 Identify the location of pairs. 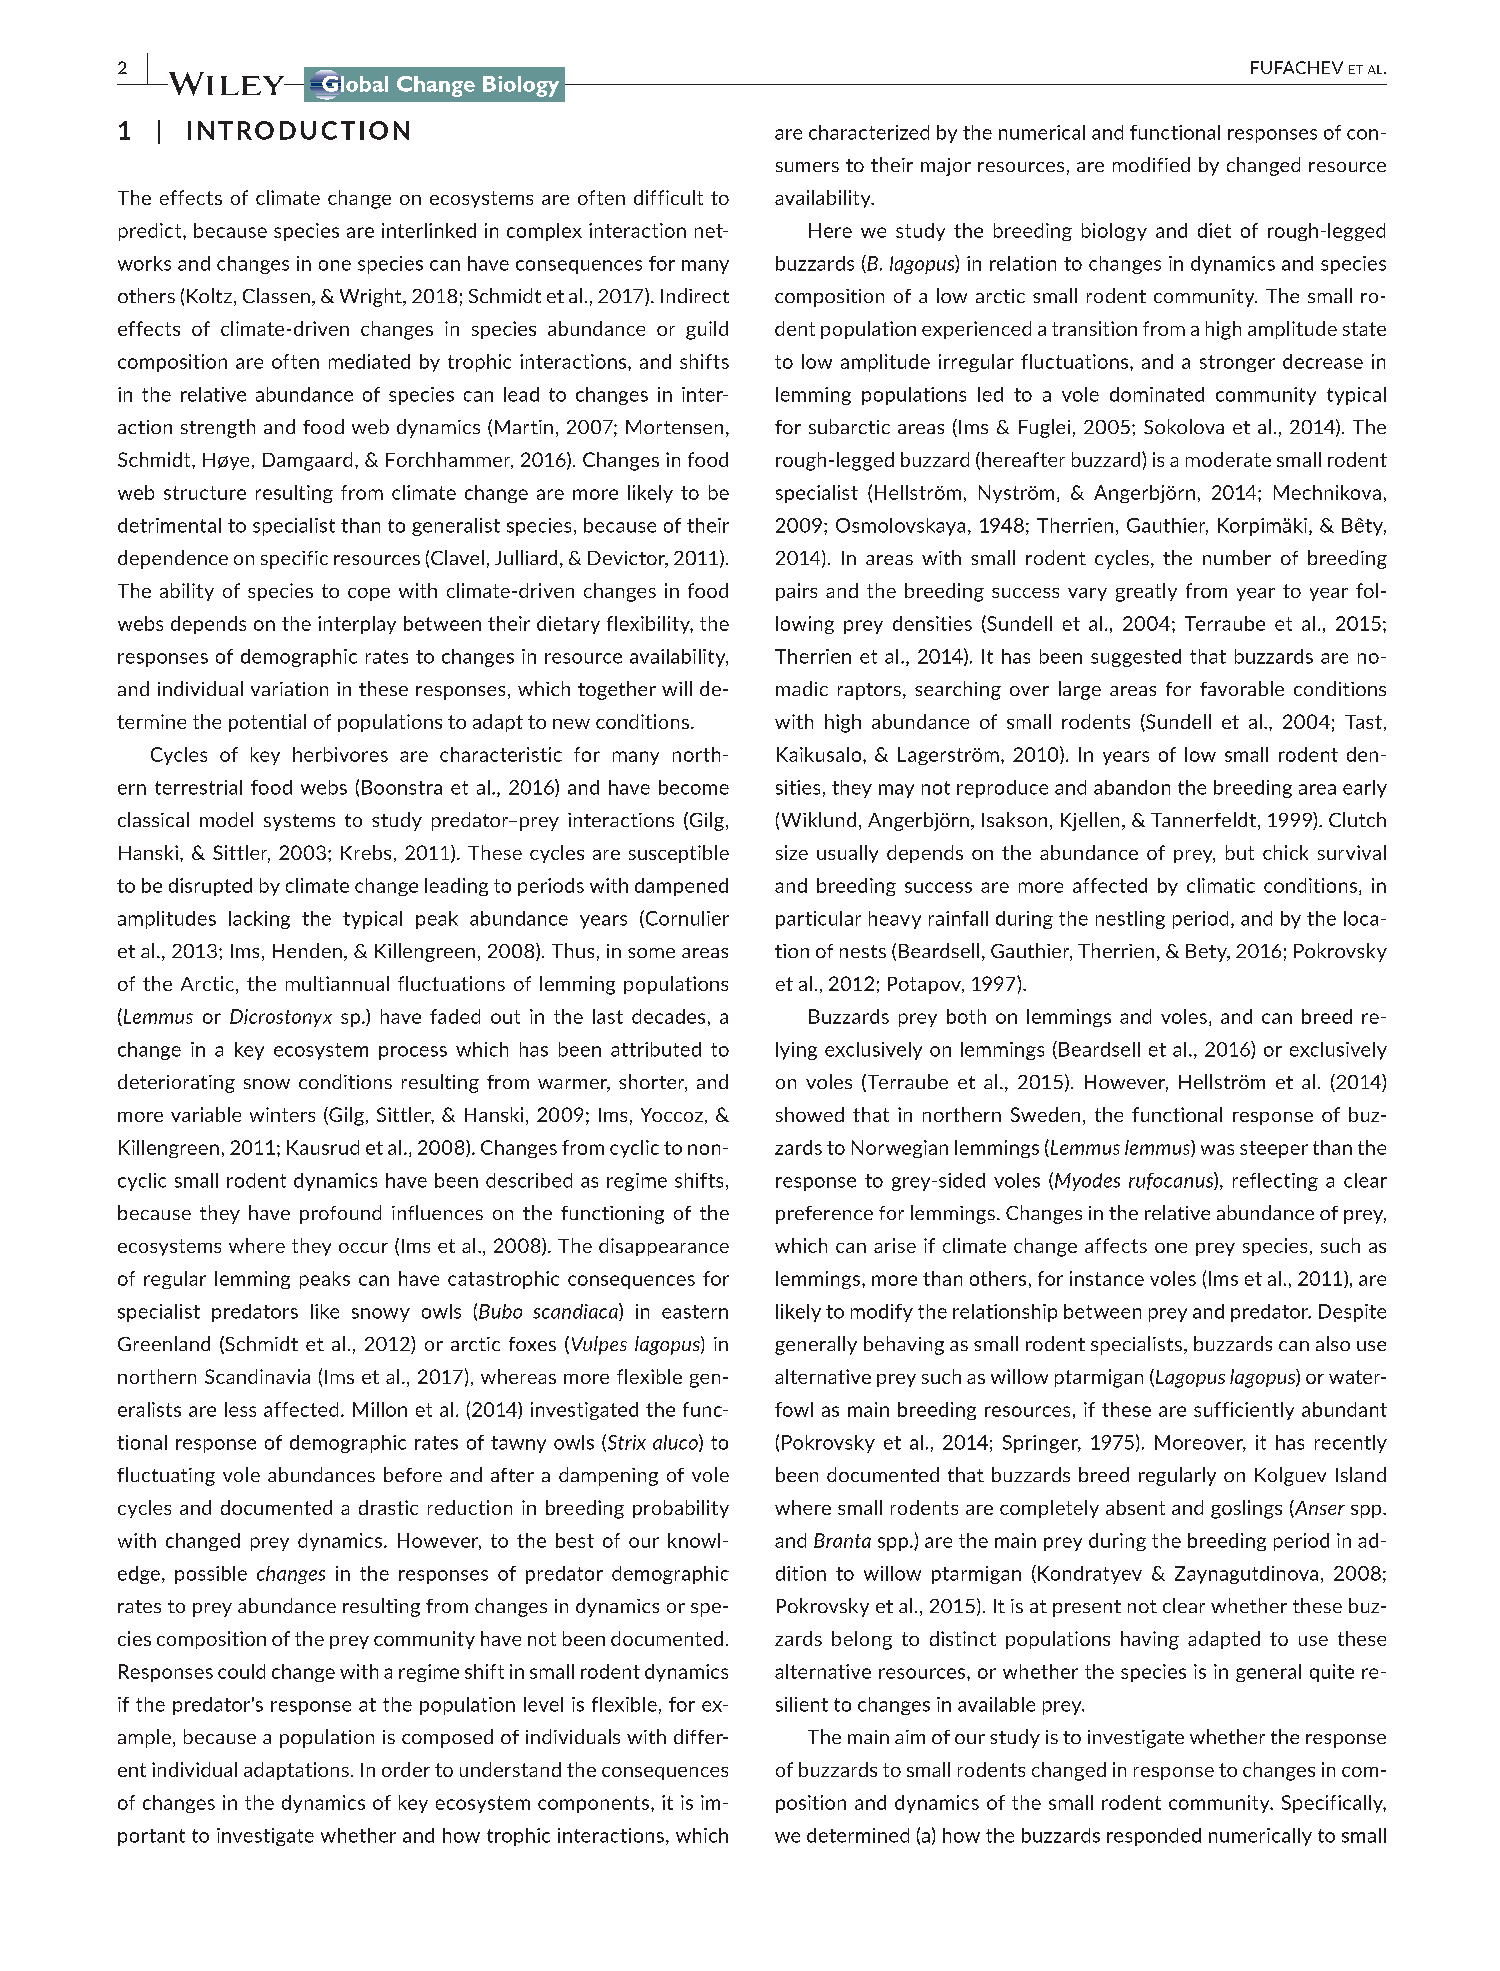
(796, 592).
